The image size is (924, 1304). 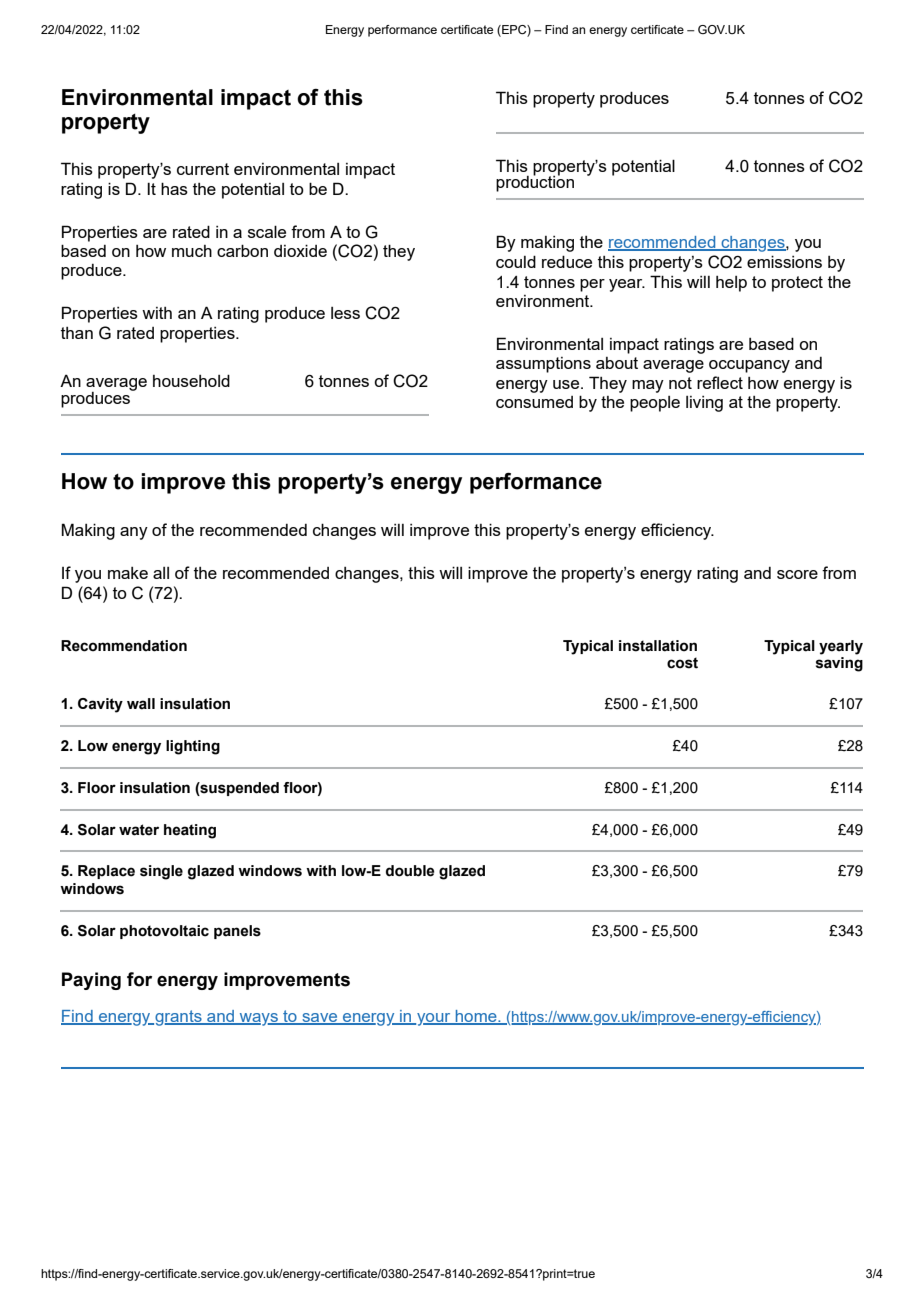 What do you see at coordinates (784, 261) in the document?
I see `emissions` at bounding box center [784, 261].
